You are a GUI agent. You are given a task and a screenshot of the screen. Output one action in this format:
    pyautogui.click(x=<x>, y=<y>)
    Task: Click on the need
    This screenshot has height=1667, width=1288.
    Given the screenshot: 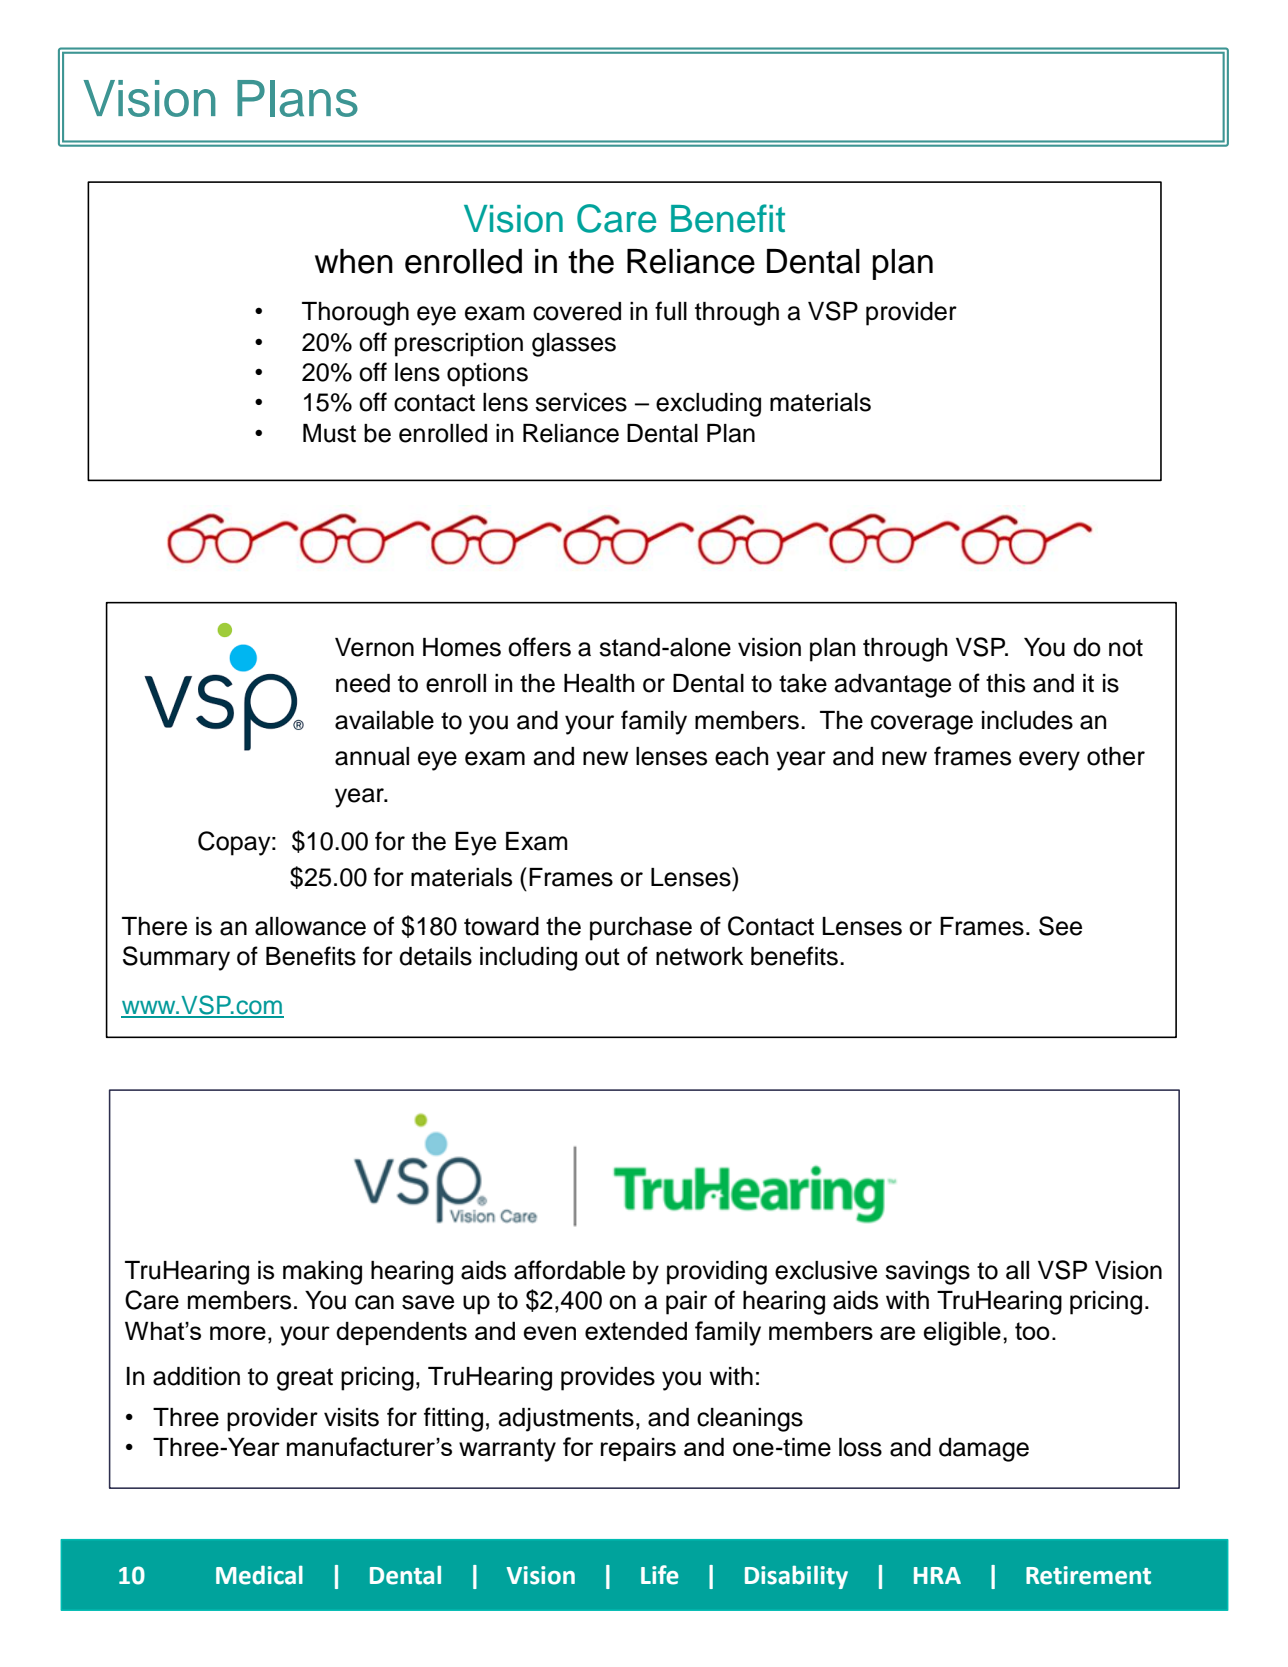 What is the action you would take?
    pyautogui.click(x=363, y=683)
